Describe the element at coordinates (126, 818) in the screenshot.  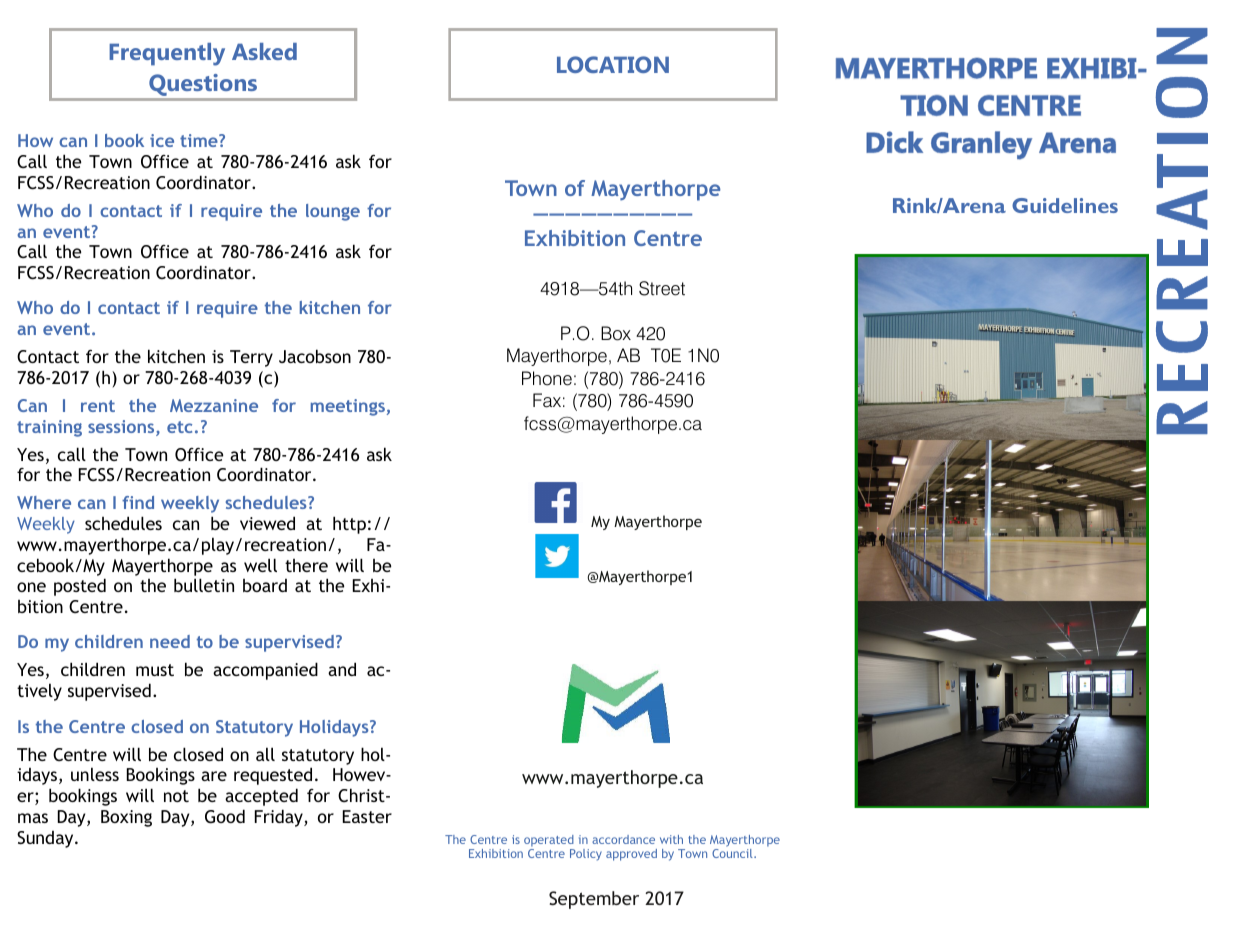
I see `Boxing` at that location.
